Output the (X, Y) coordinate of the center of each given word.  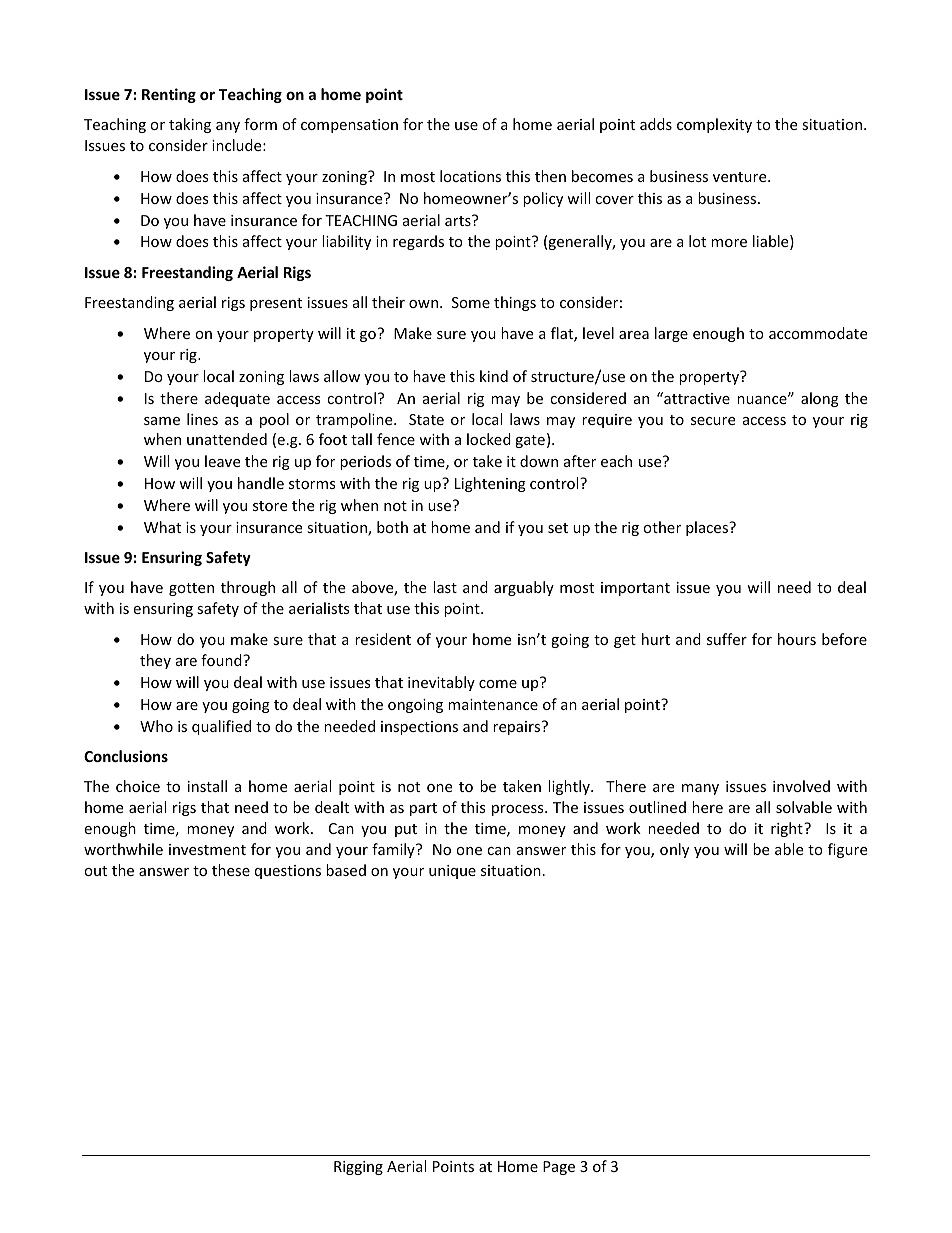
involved (801, 786)
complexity (714, 125)
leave (222, 461)
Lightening (490, 484)
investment (207, 849)
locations (470, 176)
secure (713, 421)
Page (559, 1168)
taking (190, 125)
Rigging (358, 1168)
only (674, 850)
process (519, 810)
